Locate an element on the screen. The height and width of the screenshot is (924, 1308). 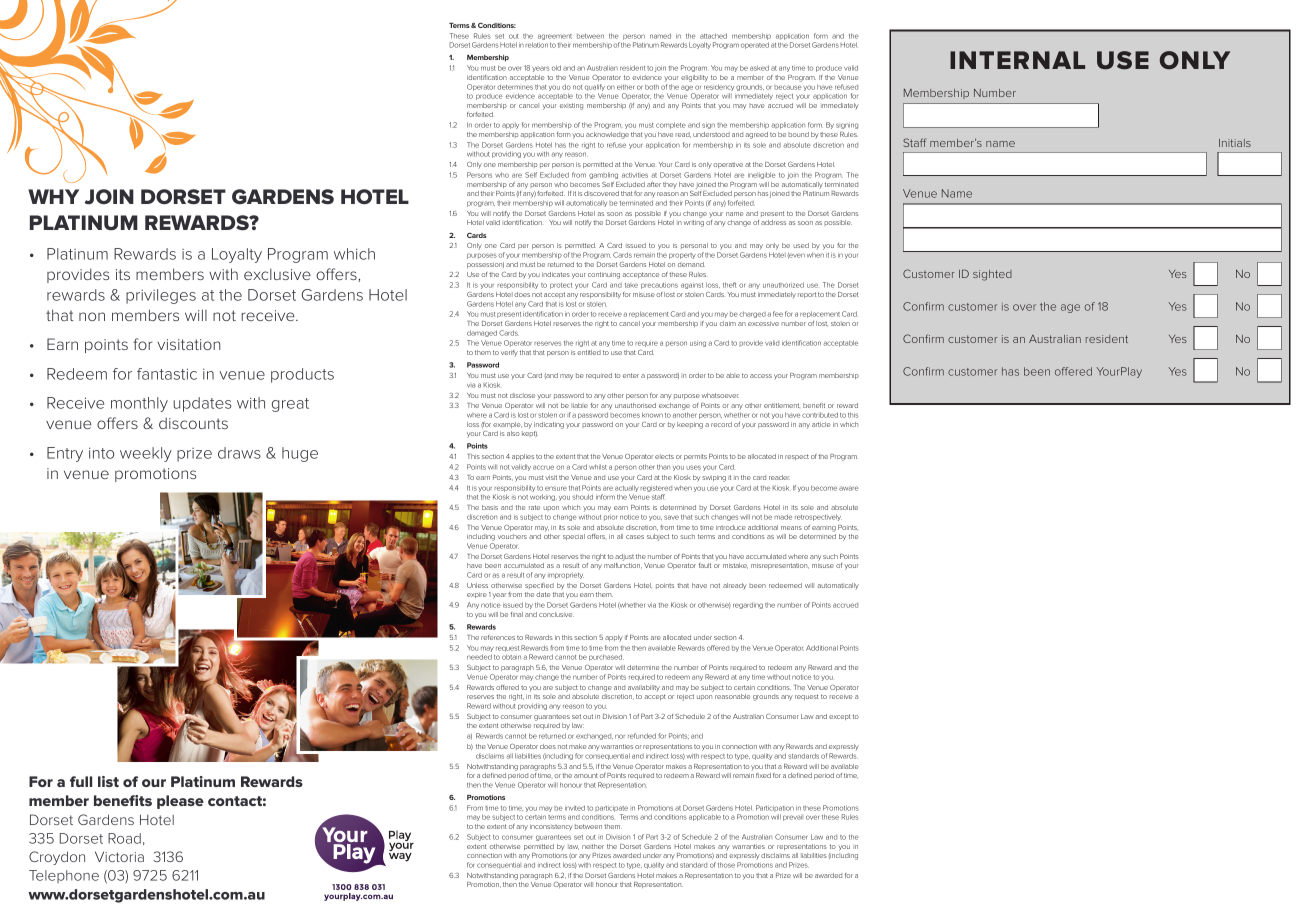
those is located at coordinates (726, 865).
